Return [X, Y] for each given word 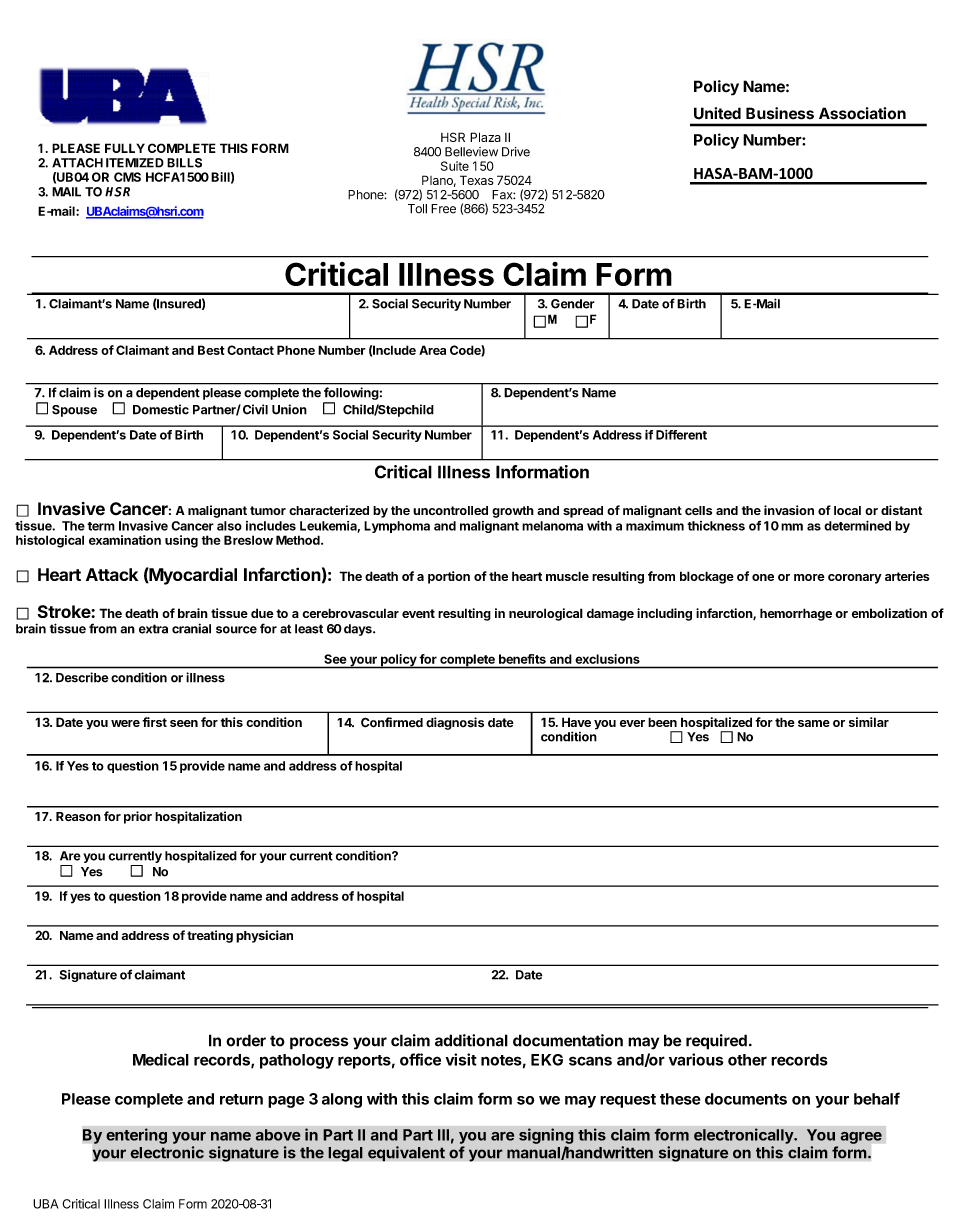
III [443, 1135]
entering [136, 1136]
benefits [522, 659]
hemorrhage [796, 614]
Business [780, 113]
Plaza [485, 137]
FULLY [125, 148]
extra [153, 629]
